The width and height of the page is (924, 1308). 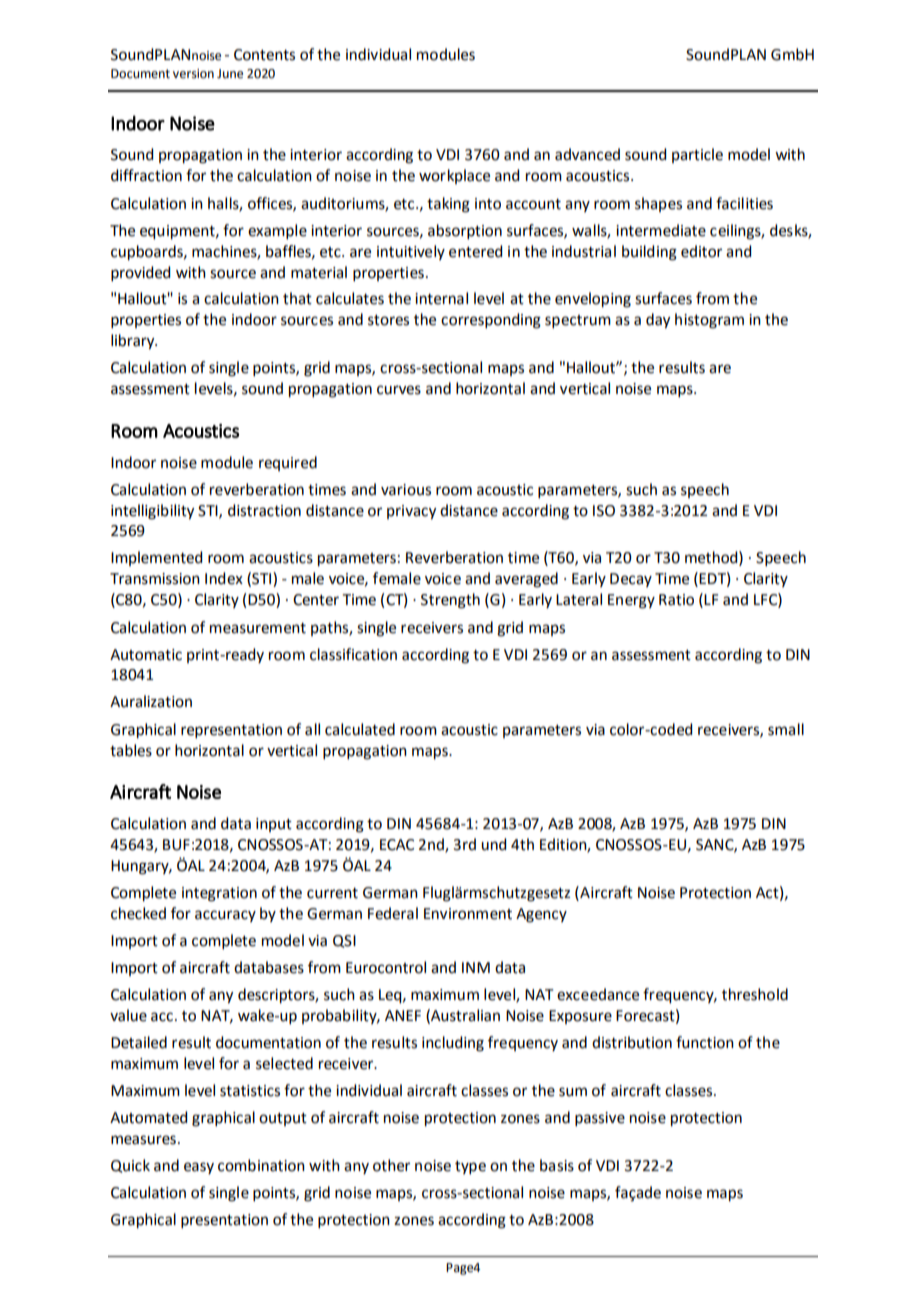 I want to click on particle, so click(x=697, y=155).
